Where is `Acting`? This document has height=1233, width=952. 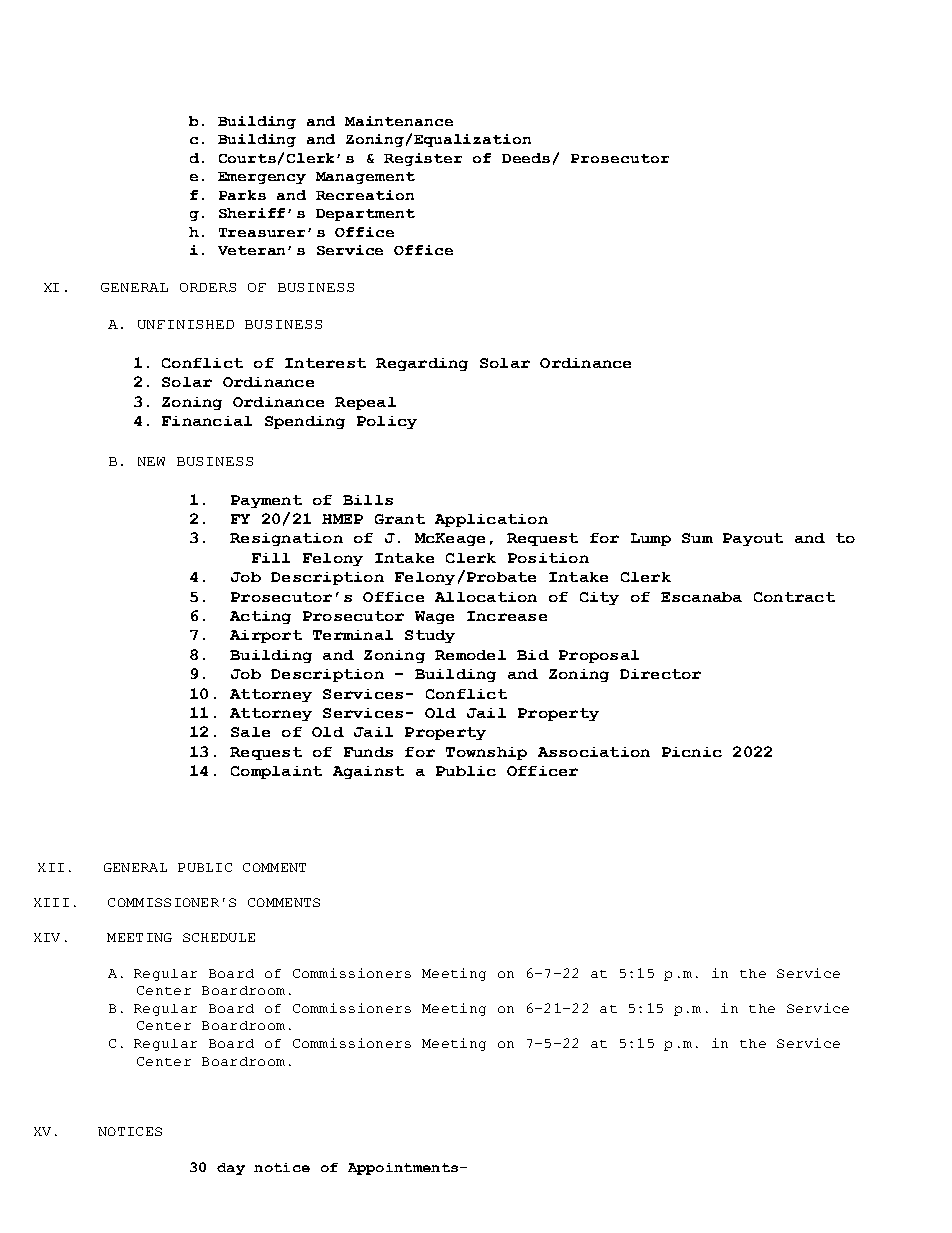 Acting is located at coordinates (260, 617).
